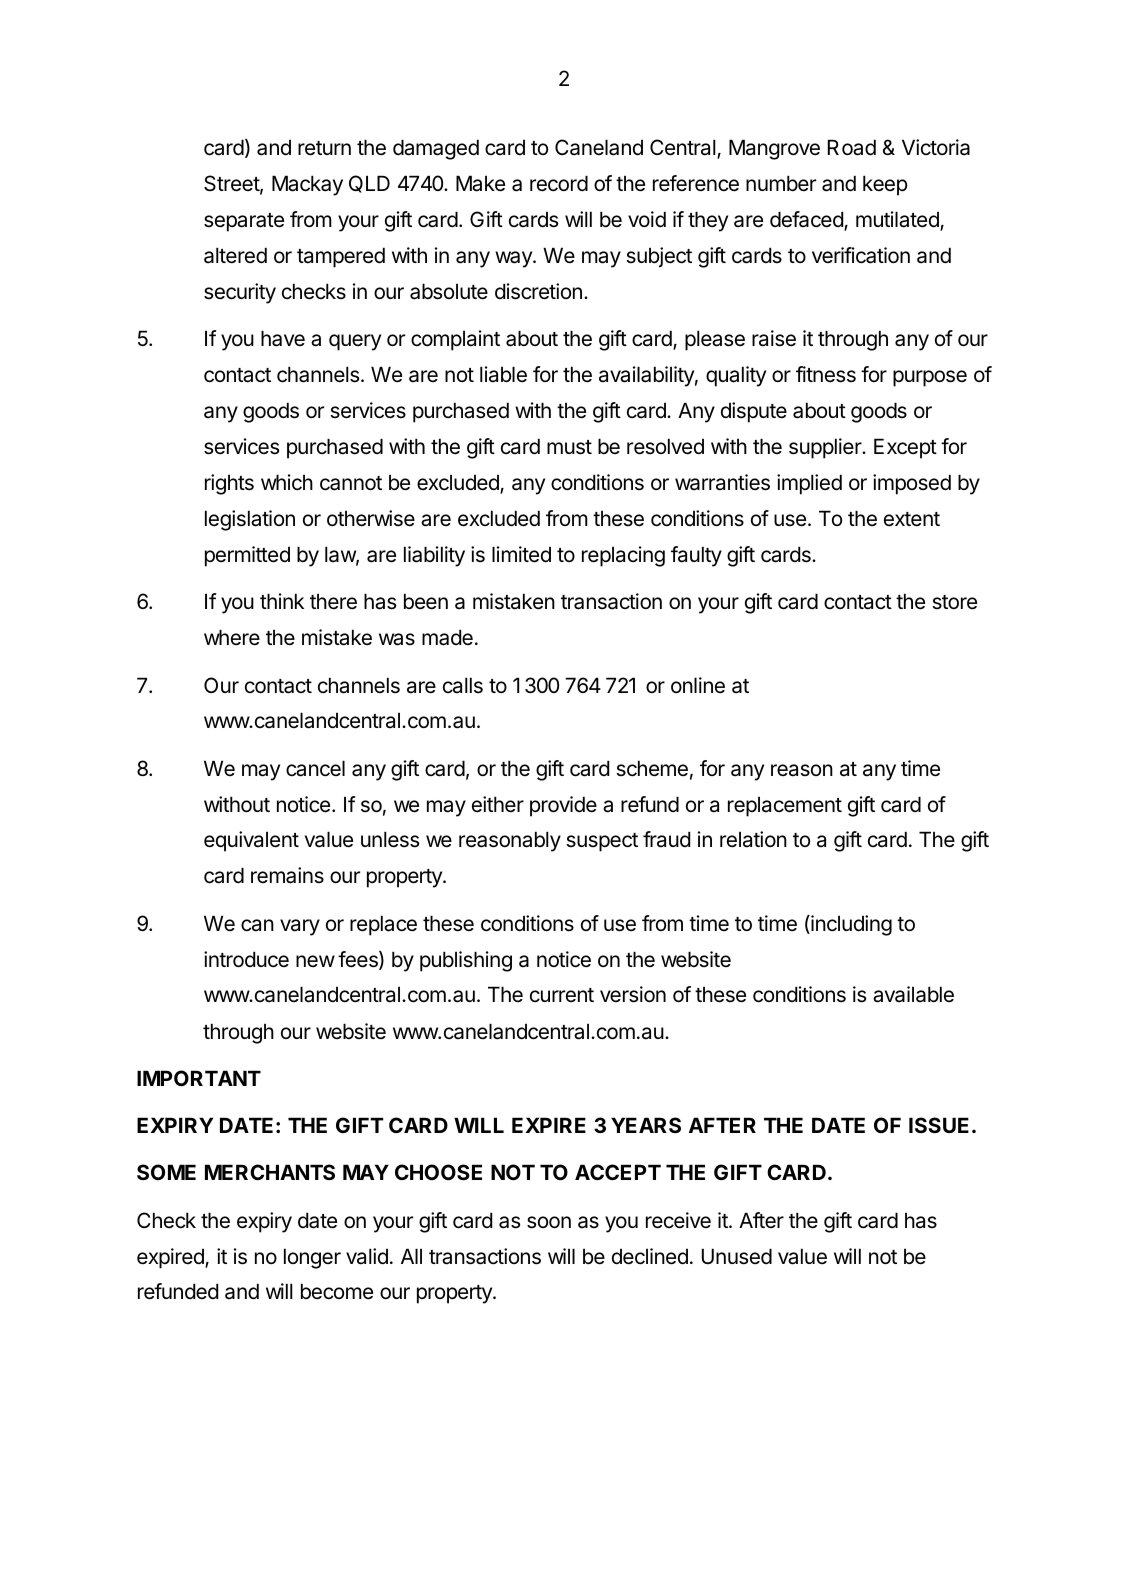 This document has width=1127, height=1594. What do you see at coordinates (885, 185) in the document?
I see `keep` at bounding box center [885, 185].
